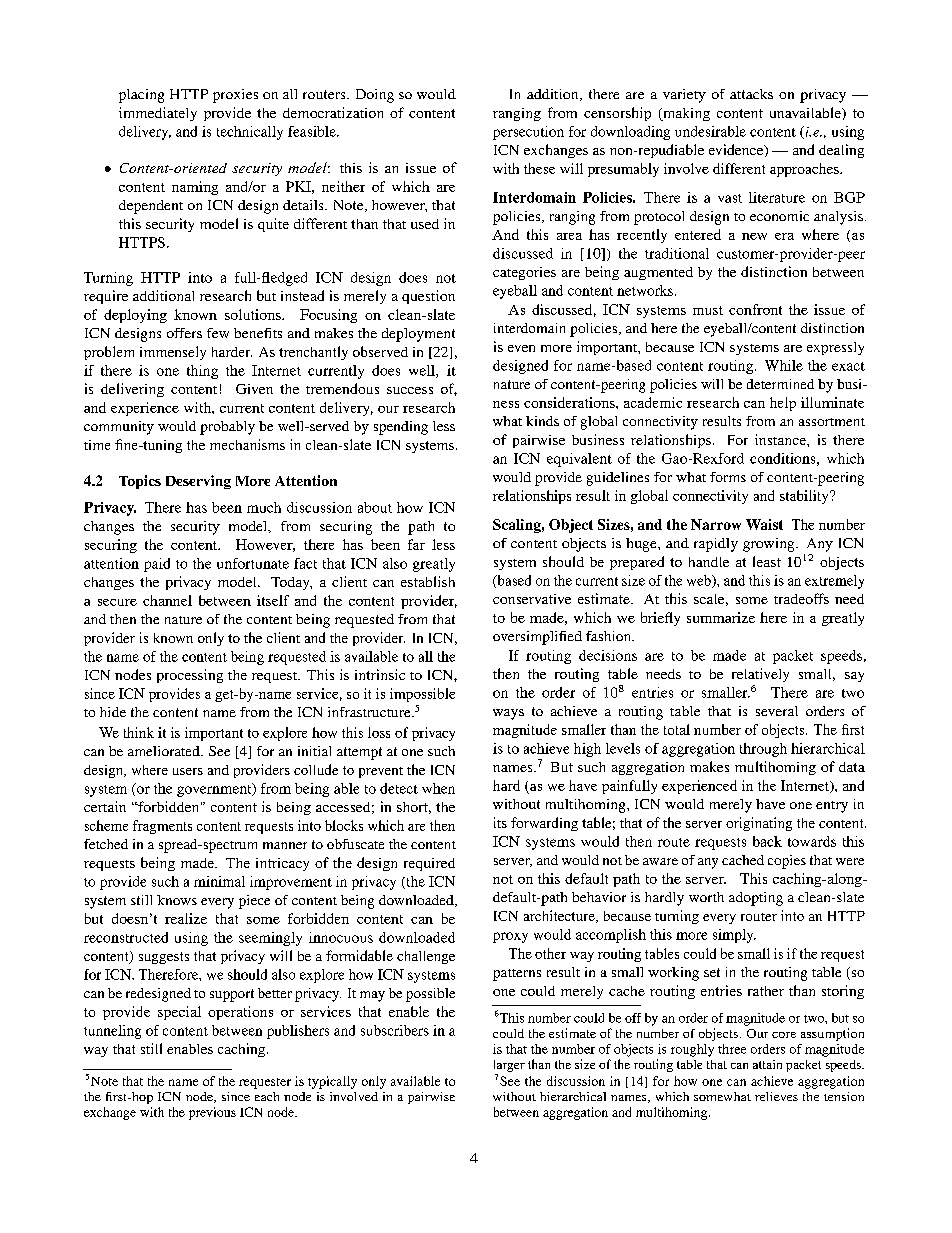 The height and width of the page is (1233, 952). Describe the element at coordinates (528, 133) in the page. I see `persecution` at that location.
